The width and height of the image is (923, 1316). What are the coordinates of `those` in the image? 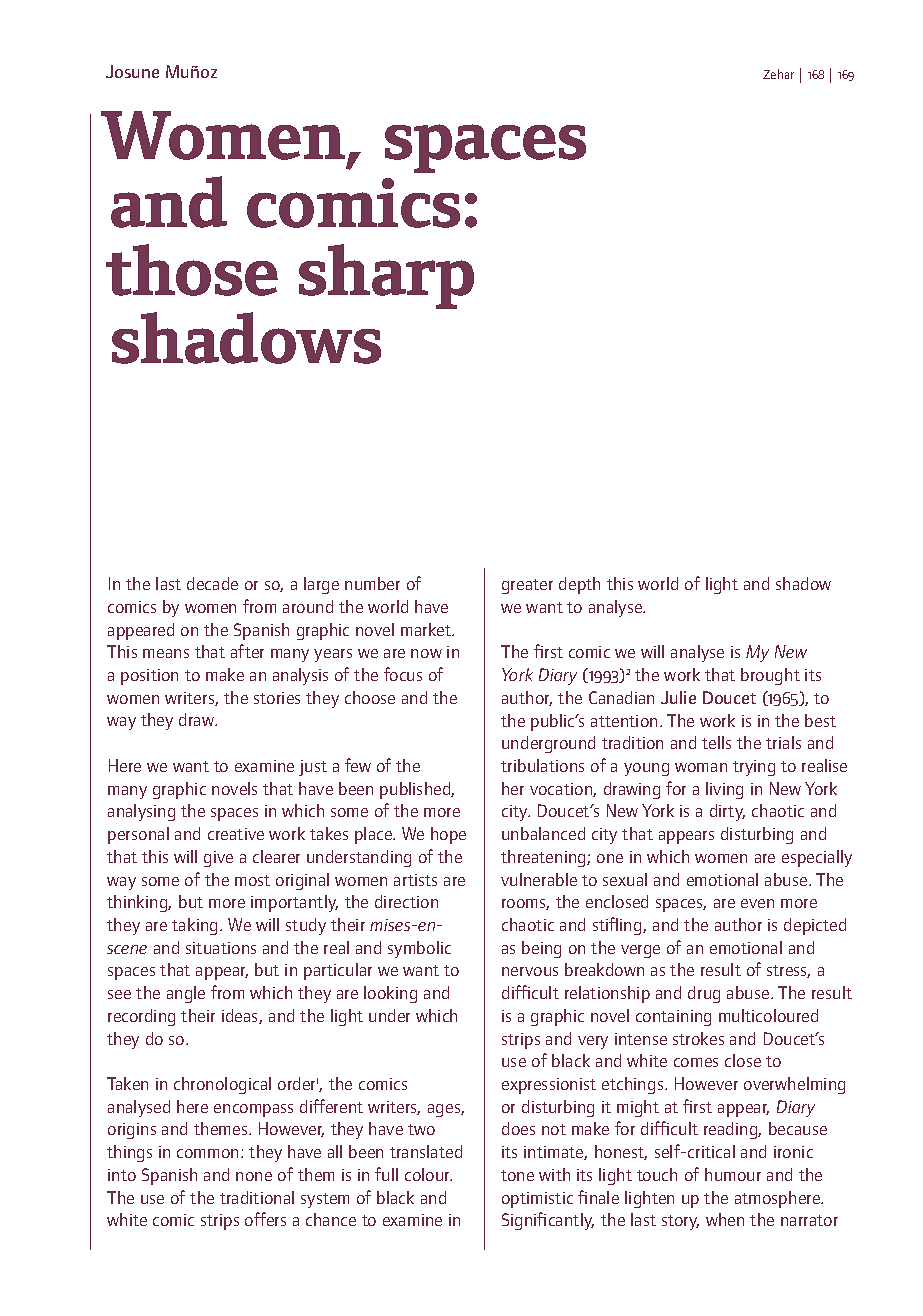 It's located at (192, 270).
